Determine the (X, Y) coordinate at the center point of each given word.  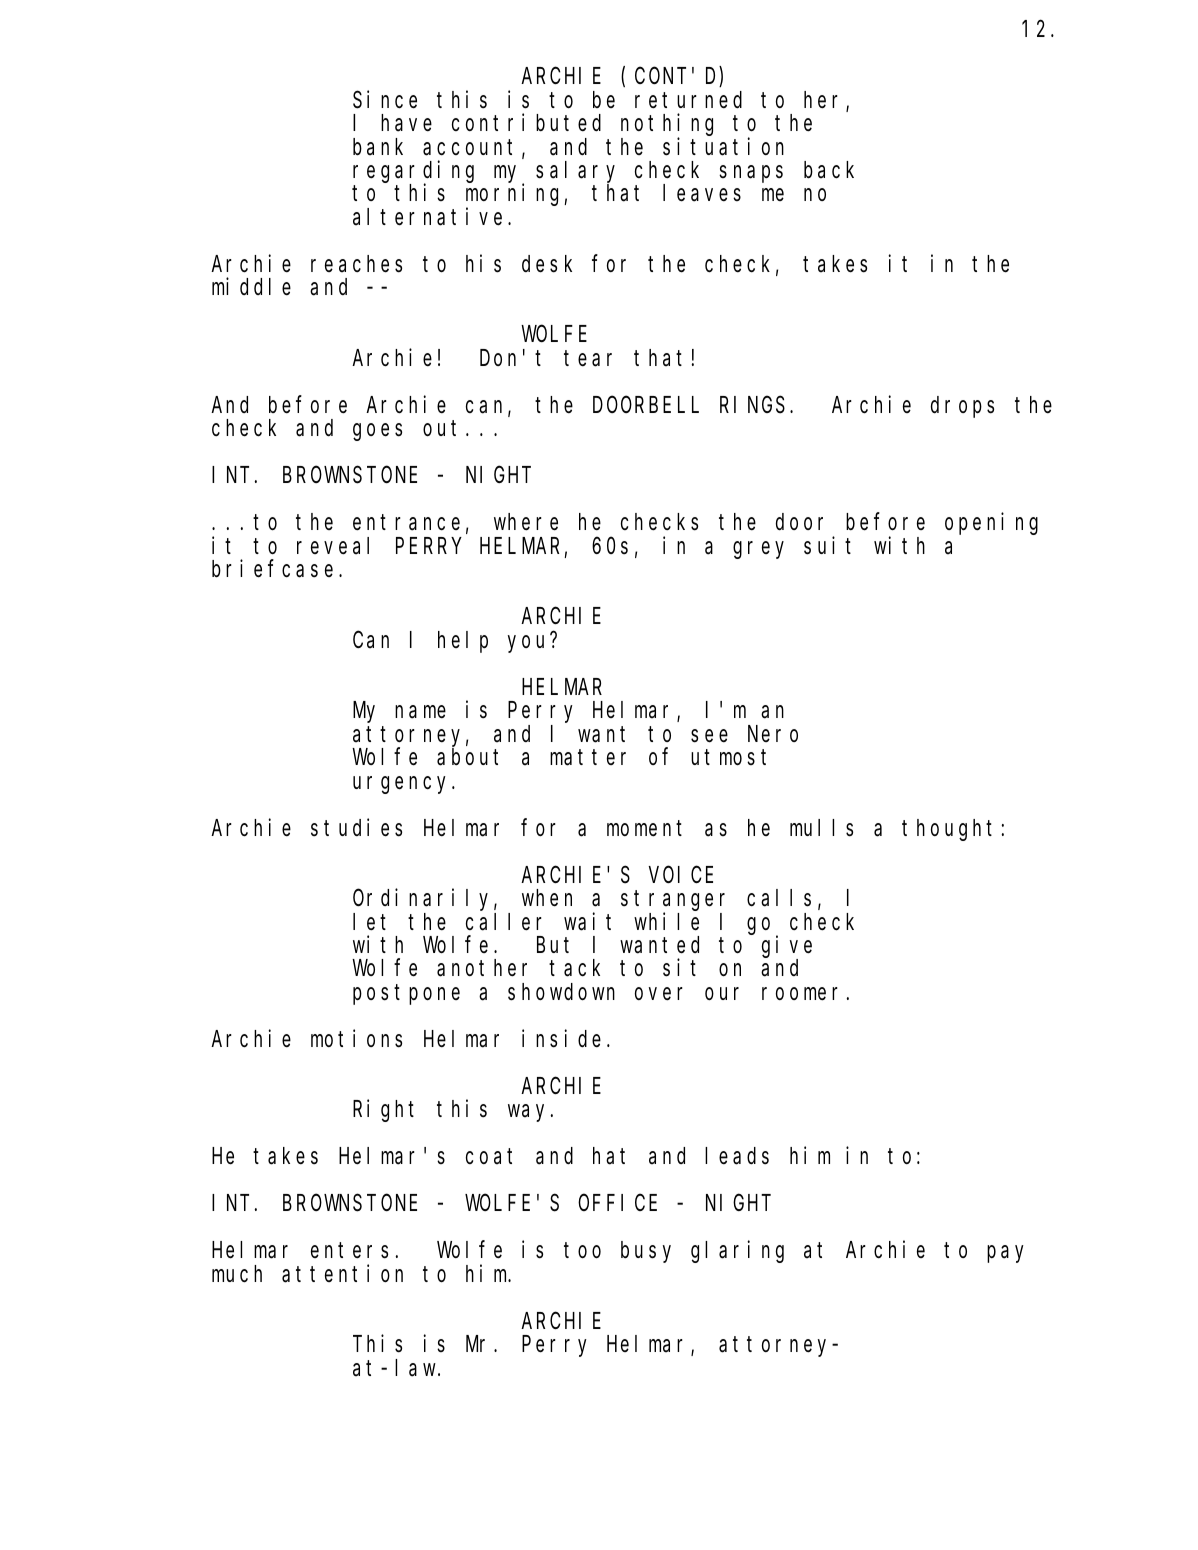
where (526, 522)
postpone (406, 995)
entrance (406, 523)
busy (646, 1252)
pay (1005, 1254)
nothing (667, 126)
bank (378, 147)
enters (349, 1251)
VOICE (681, 875)
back (829, 170)
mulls (821, 828)
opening (991, 524)
